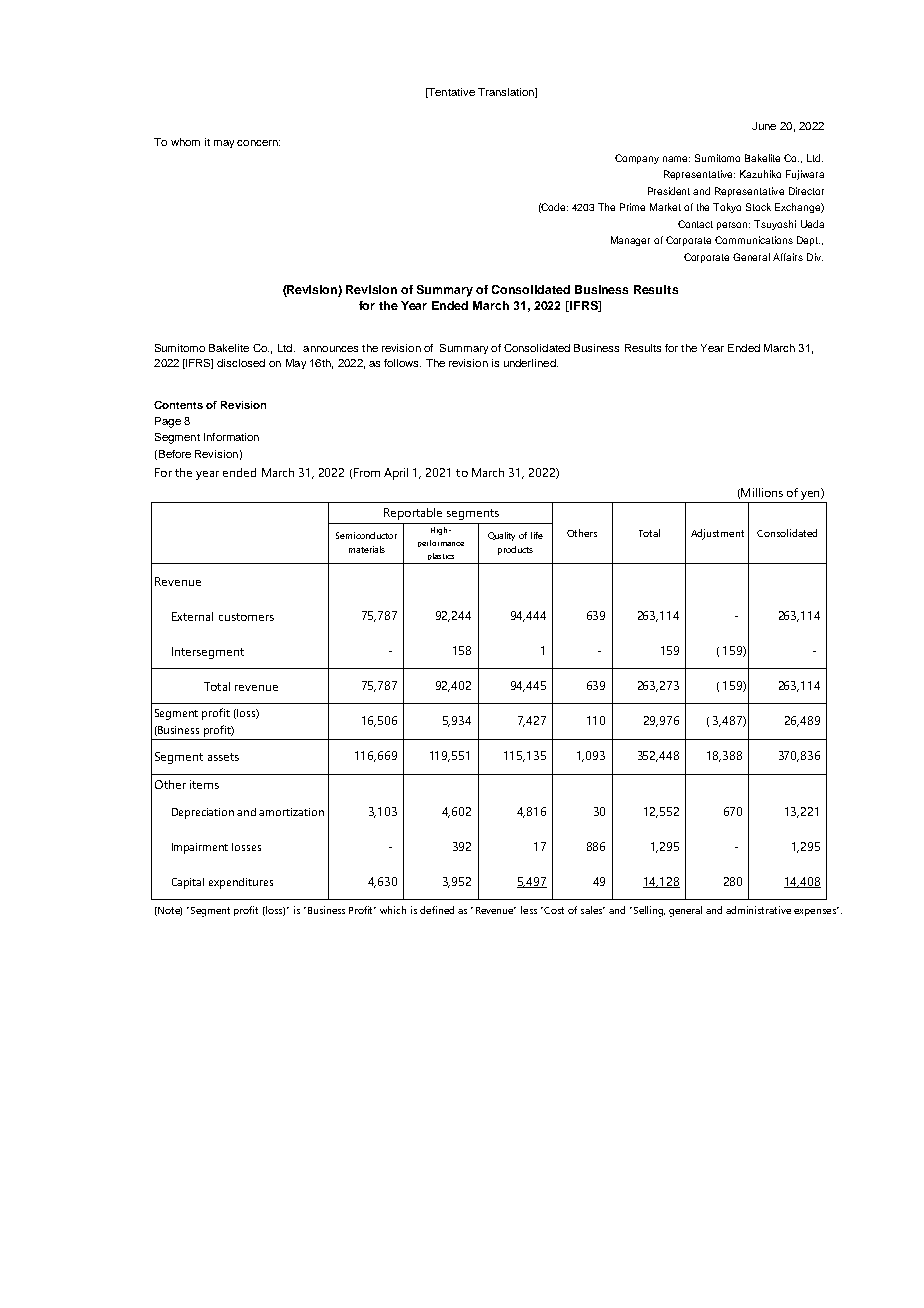  What do you see at coordinates (788, 257) in the screenshot?
I see `Affairs` at bounding box center [788, 257].
